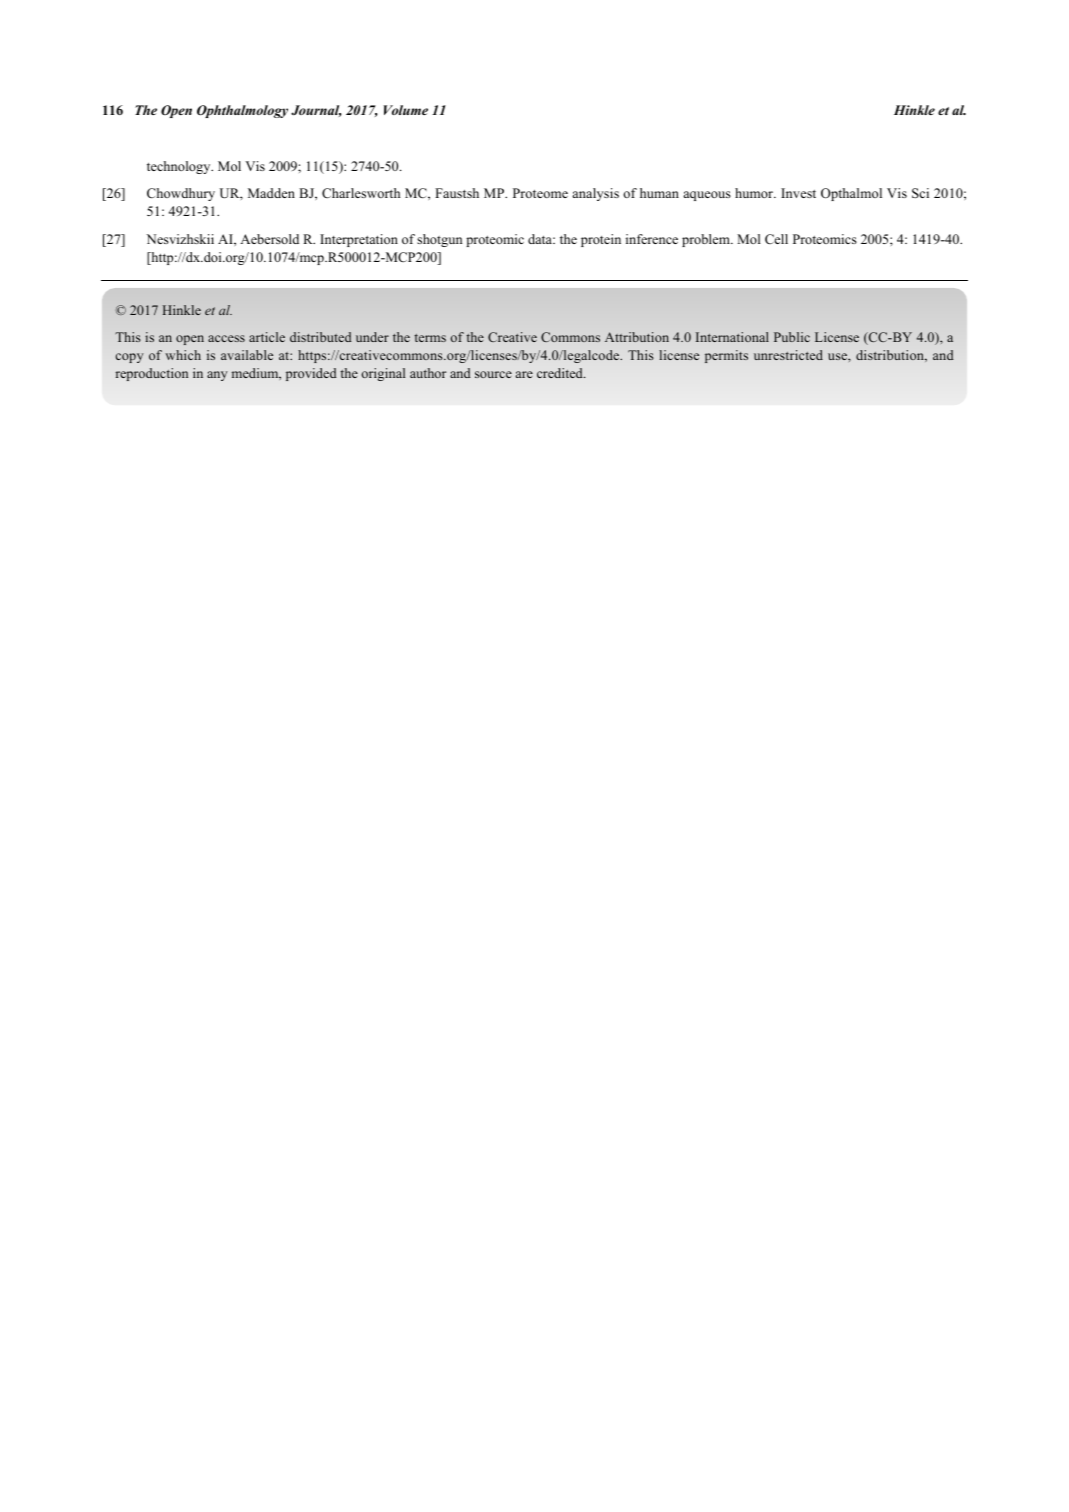 This image has height=1512, width=1069. Describe the element at coordinates (180, 167) in the image. I see `technology` at that location.
